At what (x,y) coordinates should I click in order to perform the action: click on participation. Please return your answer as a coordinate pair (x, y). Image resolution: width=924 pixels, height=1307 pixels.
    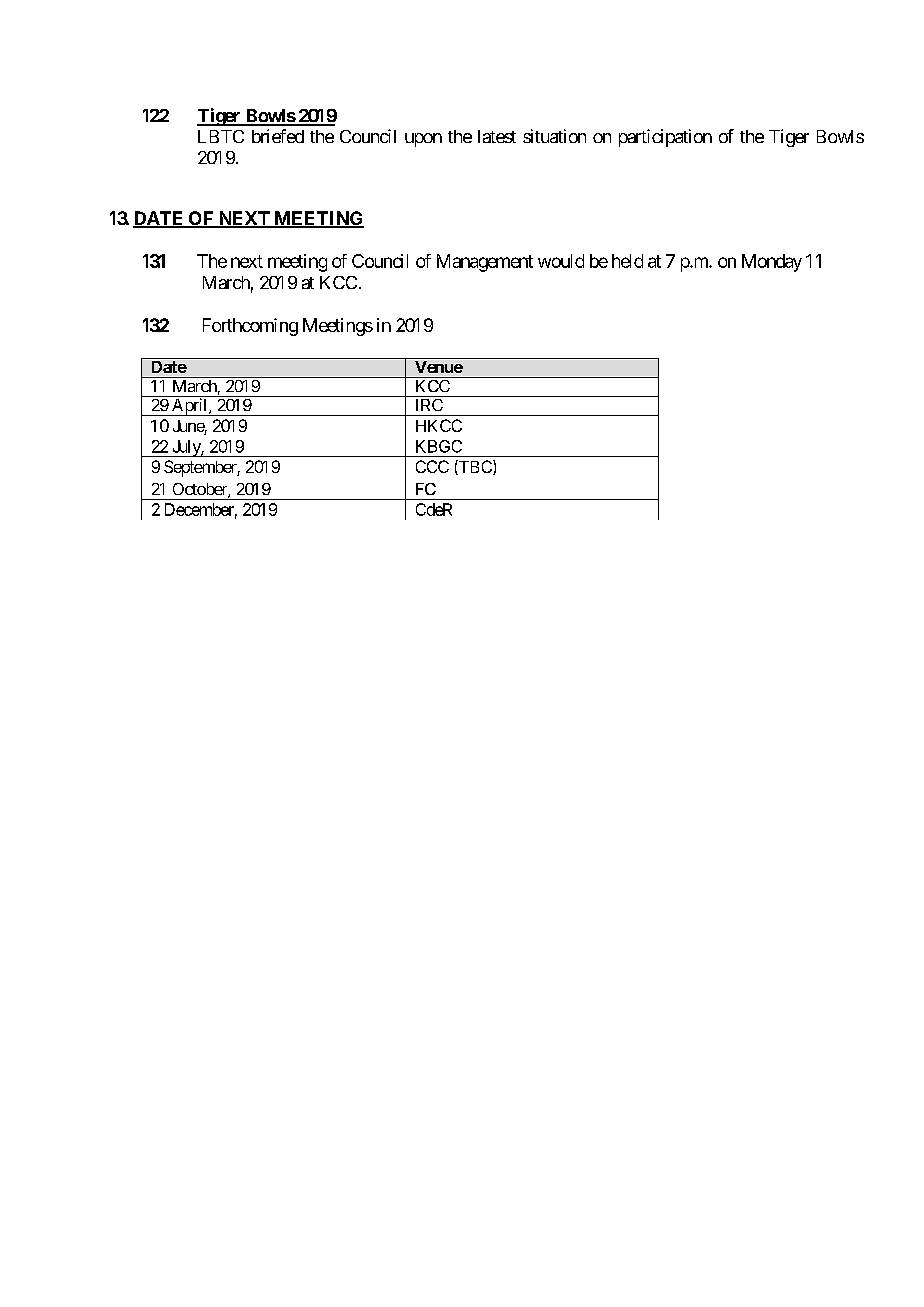
    Looking at the image, I should click on (665, 138).
